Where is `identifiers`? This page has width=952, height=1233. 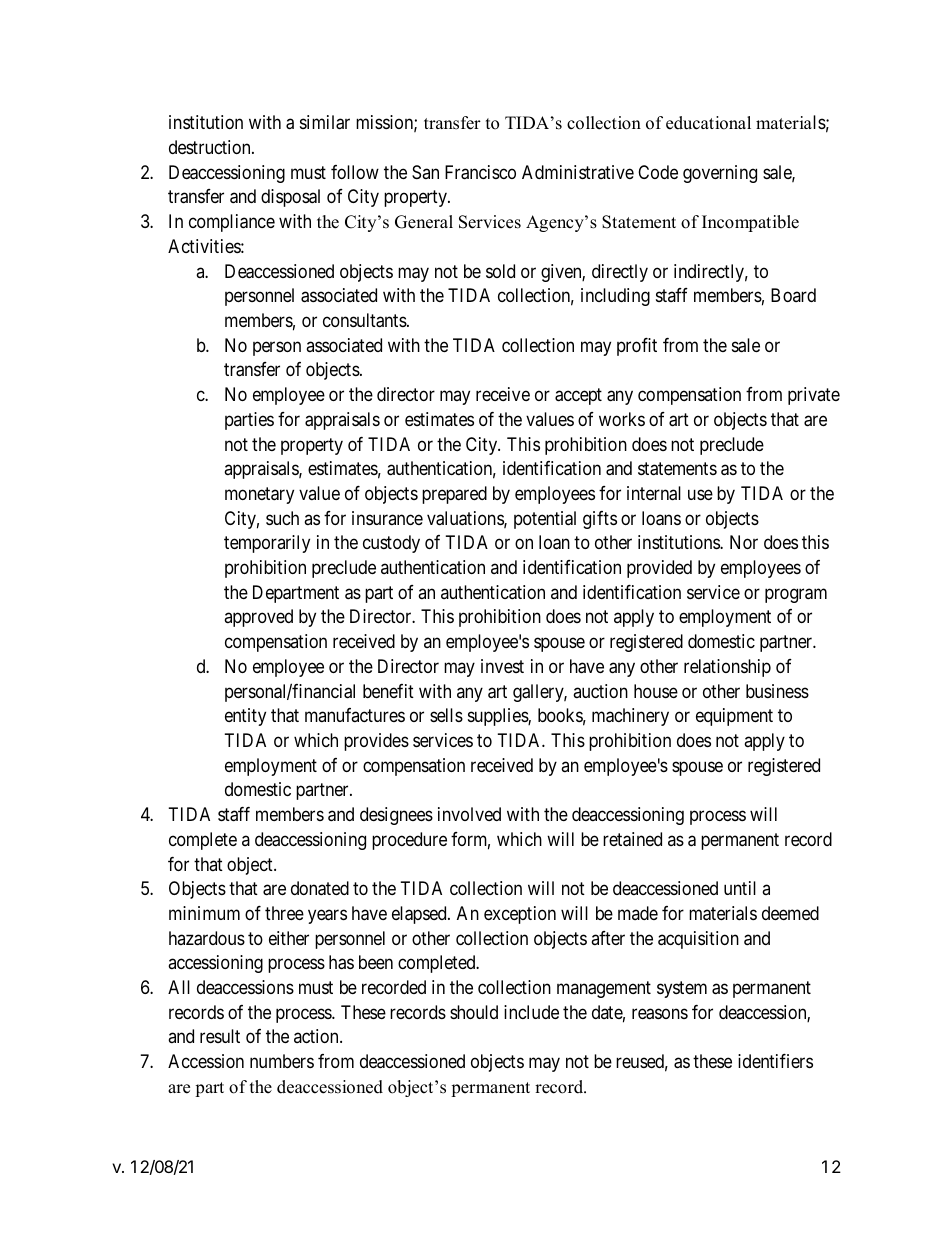
identifiers is located at coordinates (775, 1061).
